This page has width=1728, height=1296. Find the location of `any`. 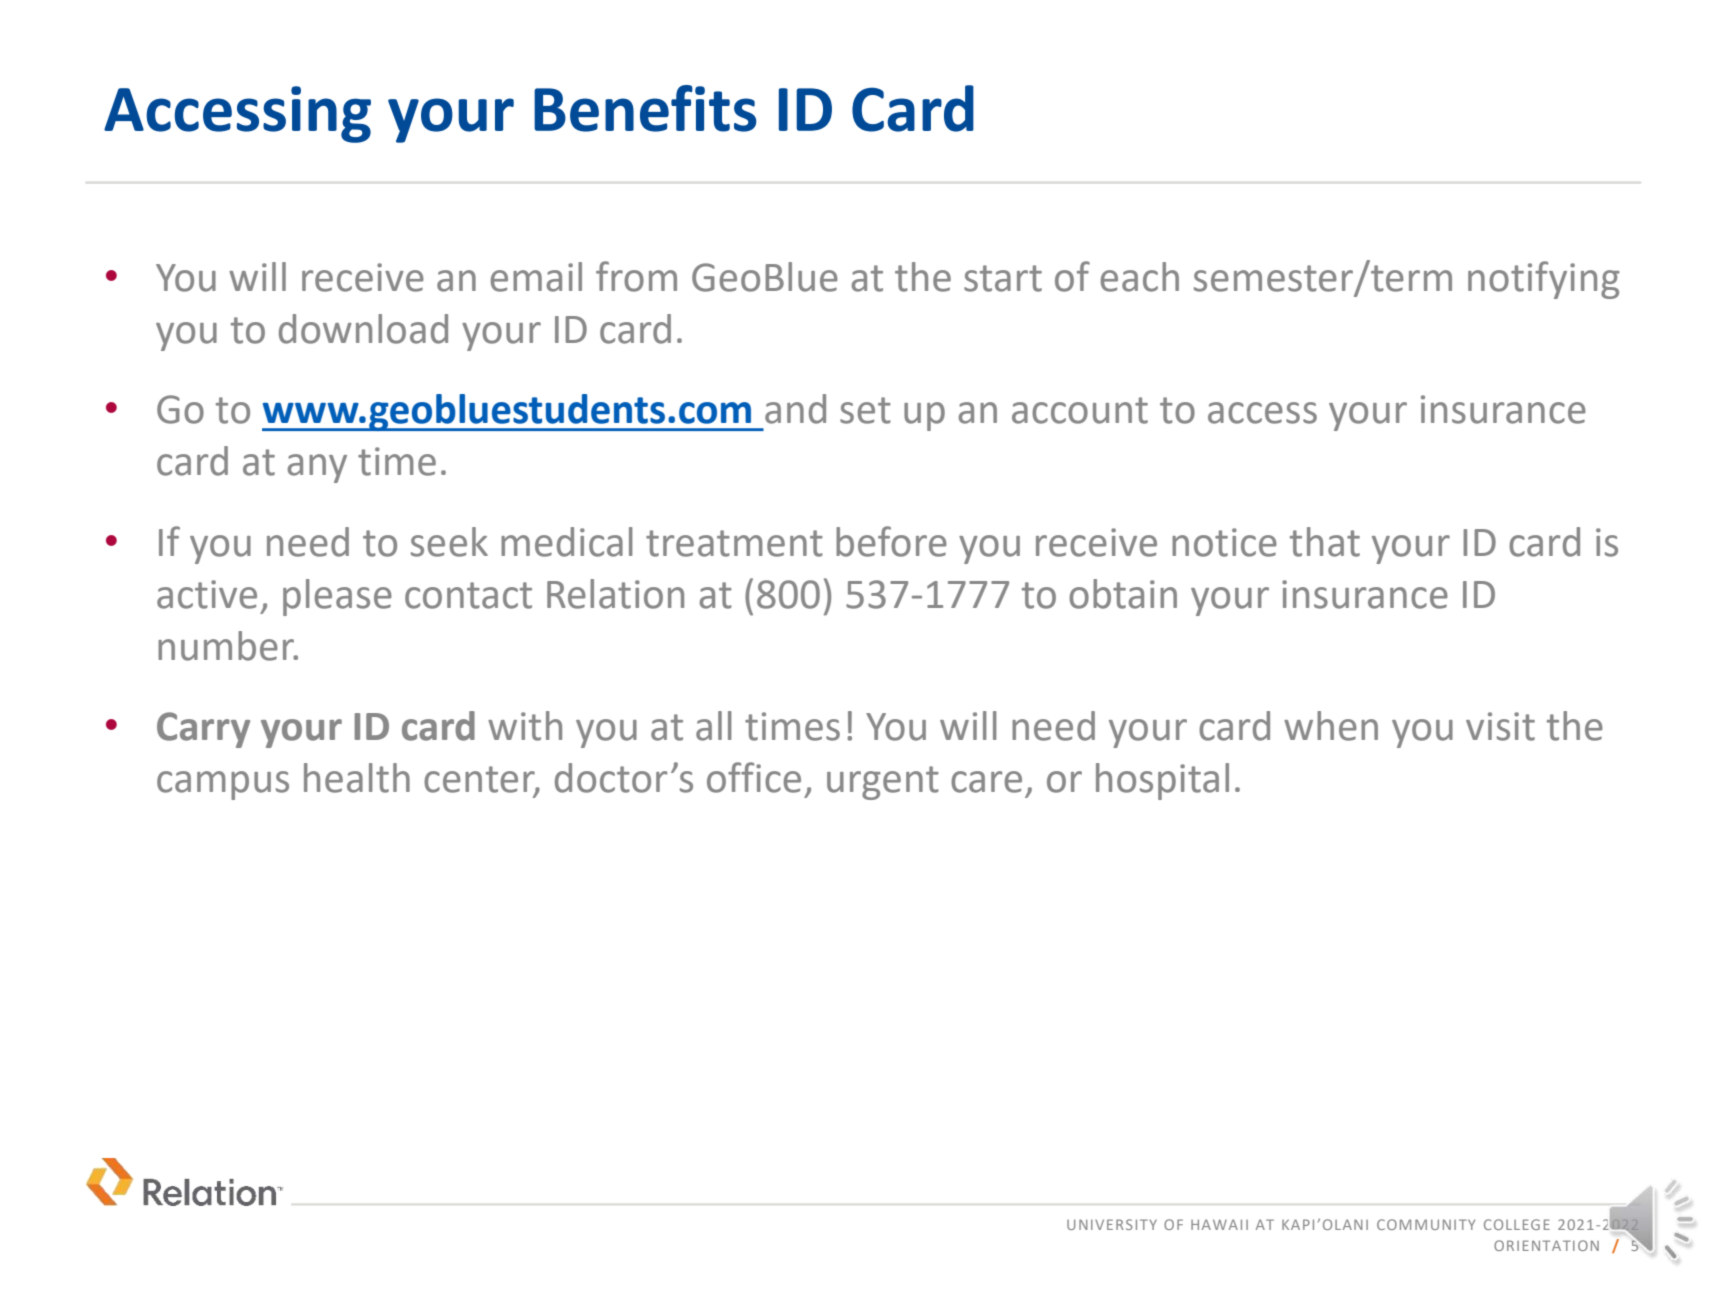

any is located at coordinates (317, 468).
